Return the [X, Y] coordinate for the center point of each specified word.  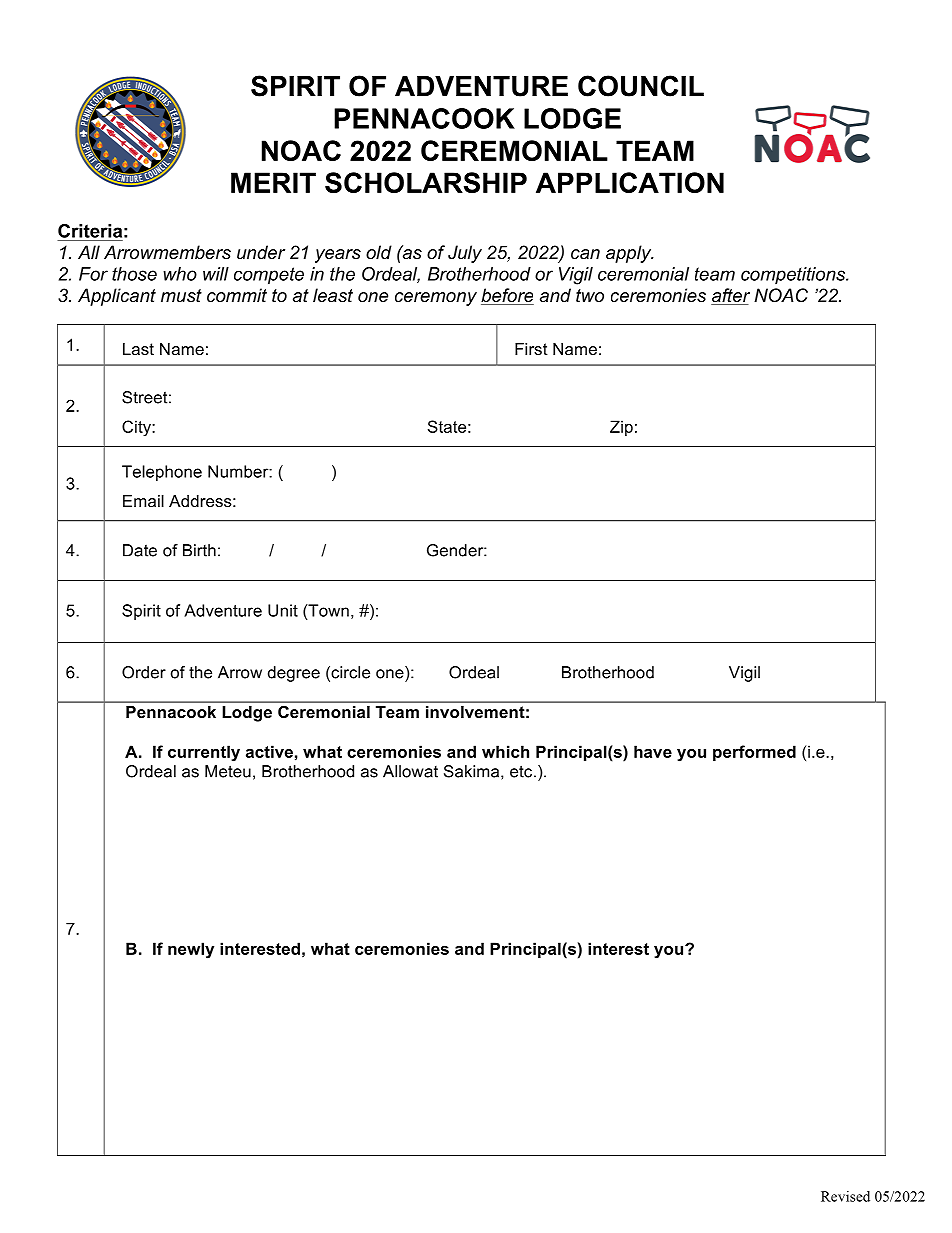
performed [754, 753]
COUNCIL [641, 86]
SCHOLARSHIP [426, 182]
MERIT [273, 182]
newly [191, 950]
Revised [845, 1196]
